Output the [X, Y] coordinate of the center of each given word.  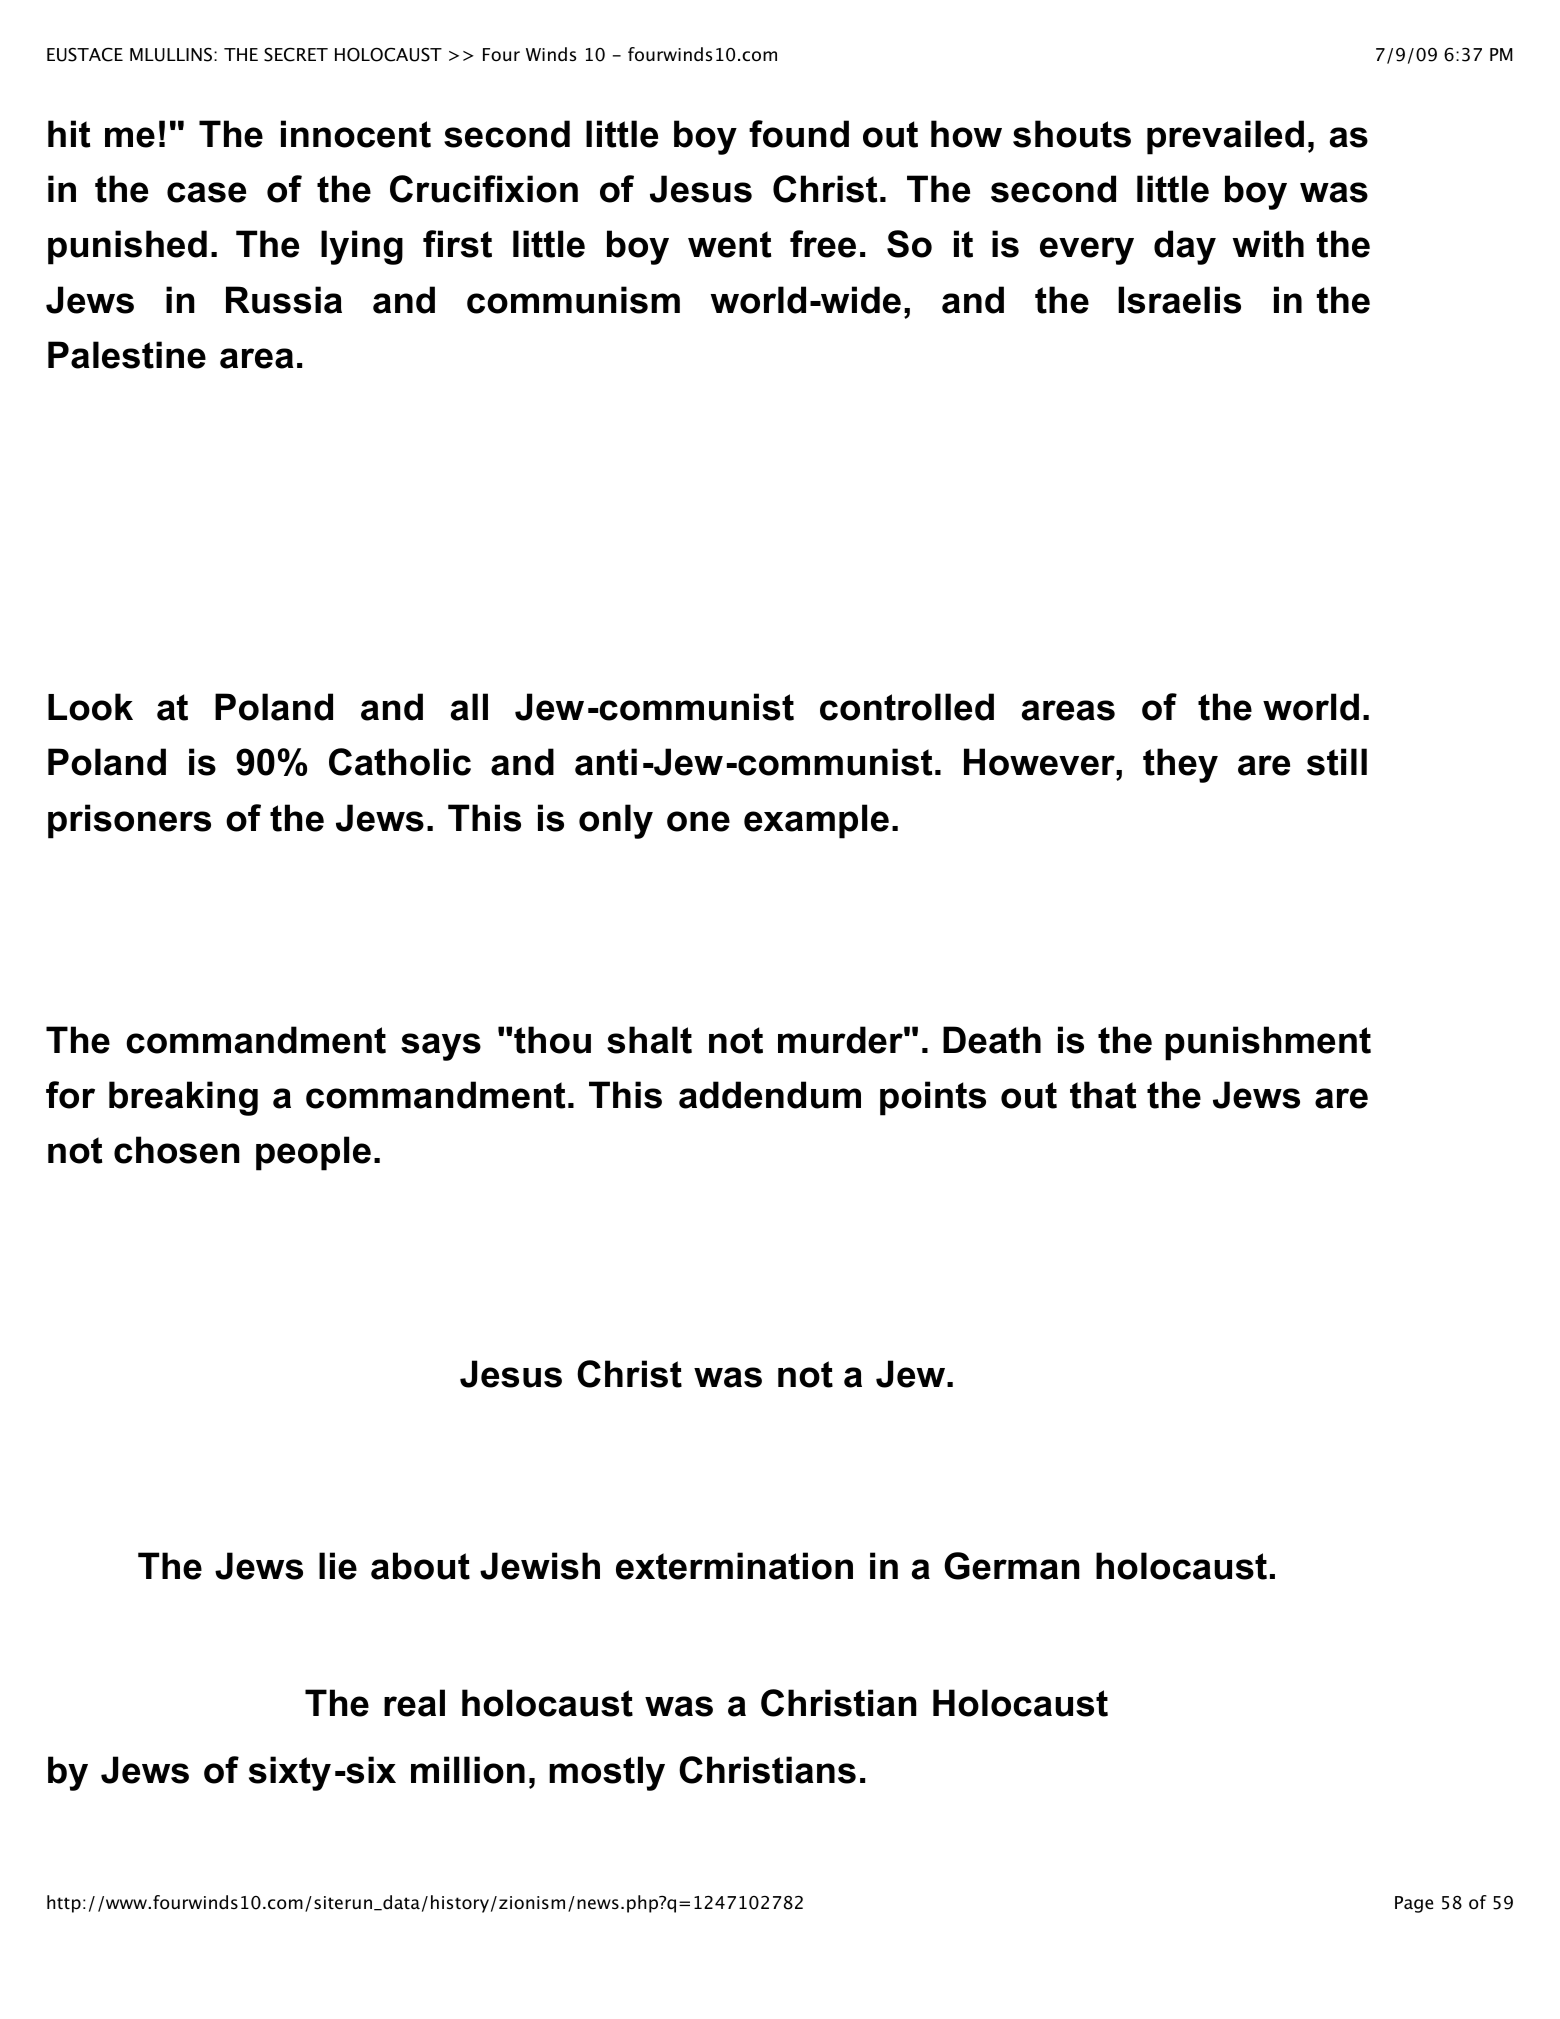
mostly [607, 1773]
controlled [907, 707]
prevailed [1225, 137]
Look [90, 707]
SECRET [296, 54]
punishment [1268, 1043]
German [1012, 1566]
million [468, 1770]
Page [1414, 1904]
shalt [649, 1040]
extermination [734, 1566]
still [1337, 762]
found [799, 134]
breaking [183, 1098]
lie [338, 1566]
